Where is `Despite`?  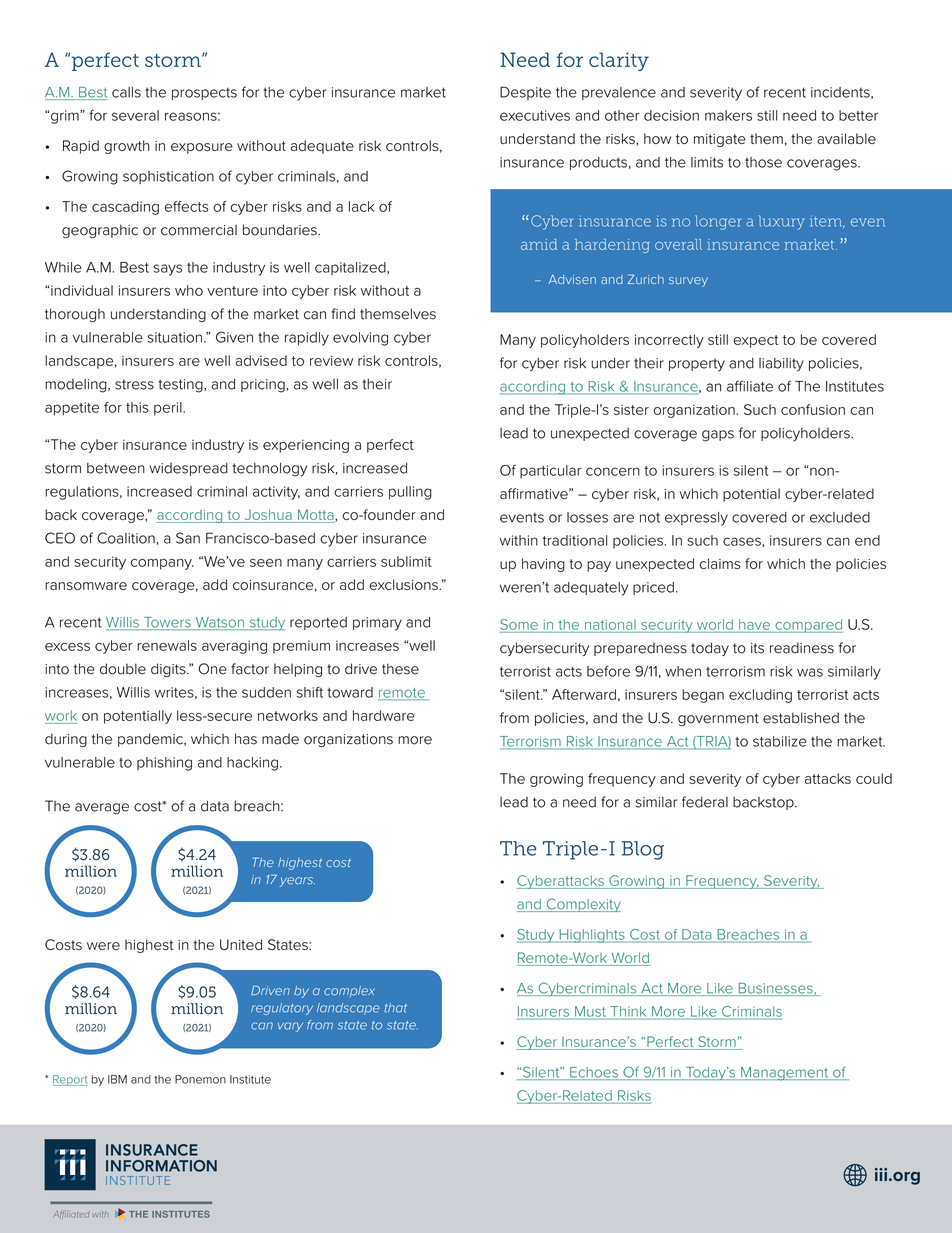
Despite is located at coordinates (525, 93).
